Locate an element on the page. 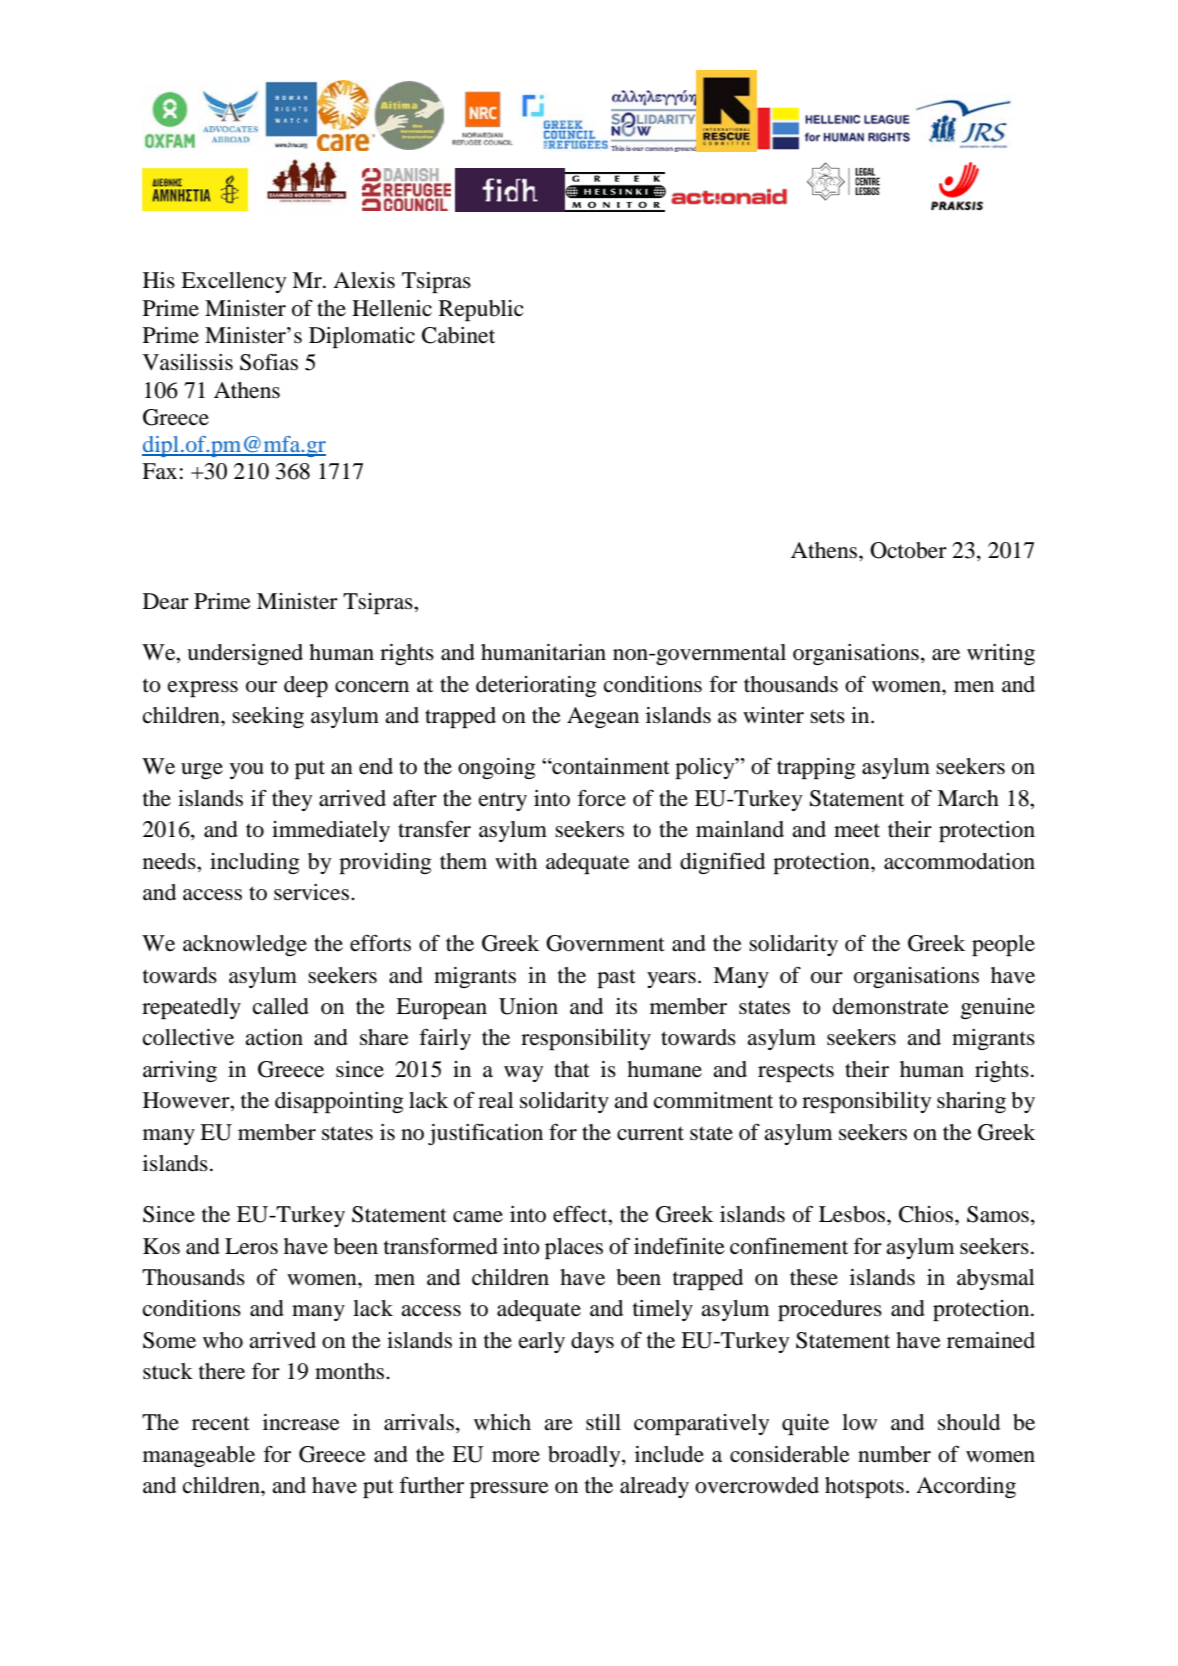 This document has height=1666, width=1178. Republic is located at coordinates (481, 310).
